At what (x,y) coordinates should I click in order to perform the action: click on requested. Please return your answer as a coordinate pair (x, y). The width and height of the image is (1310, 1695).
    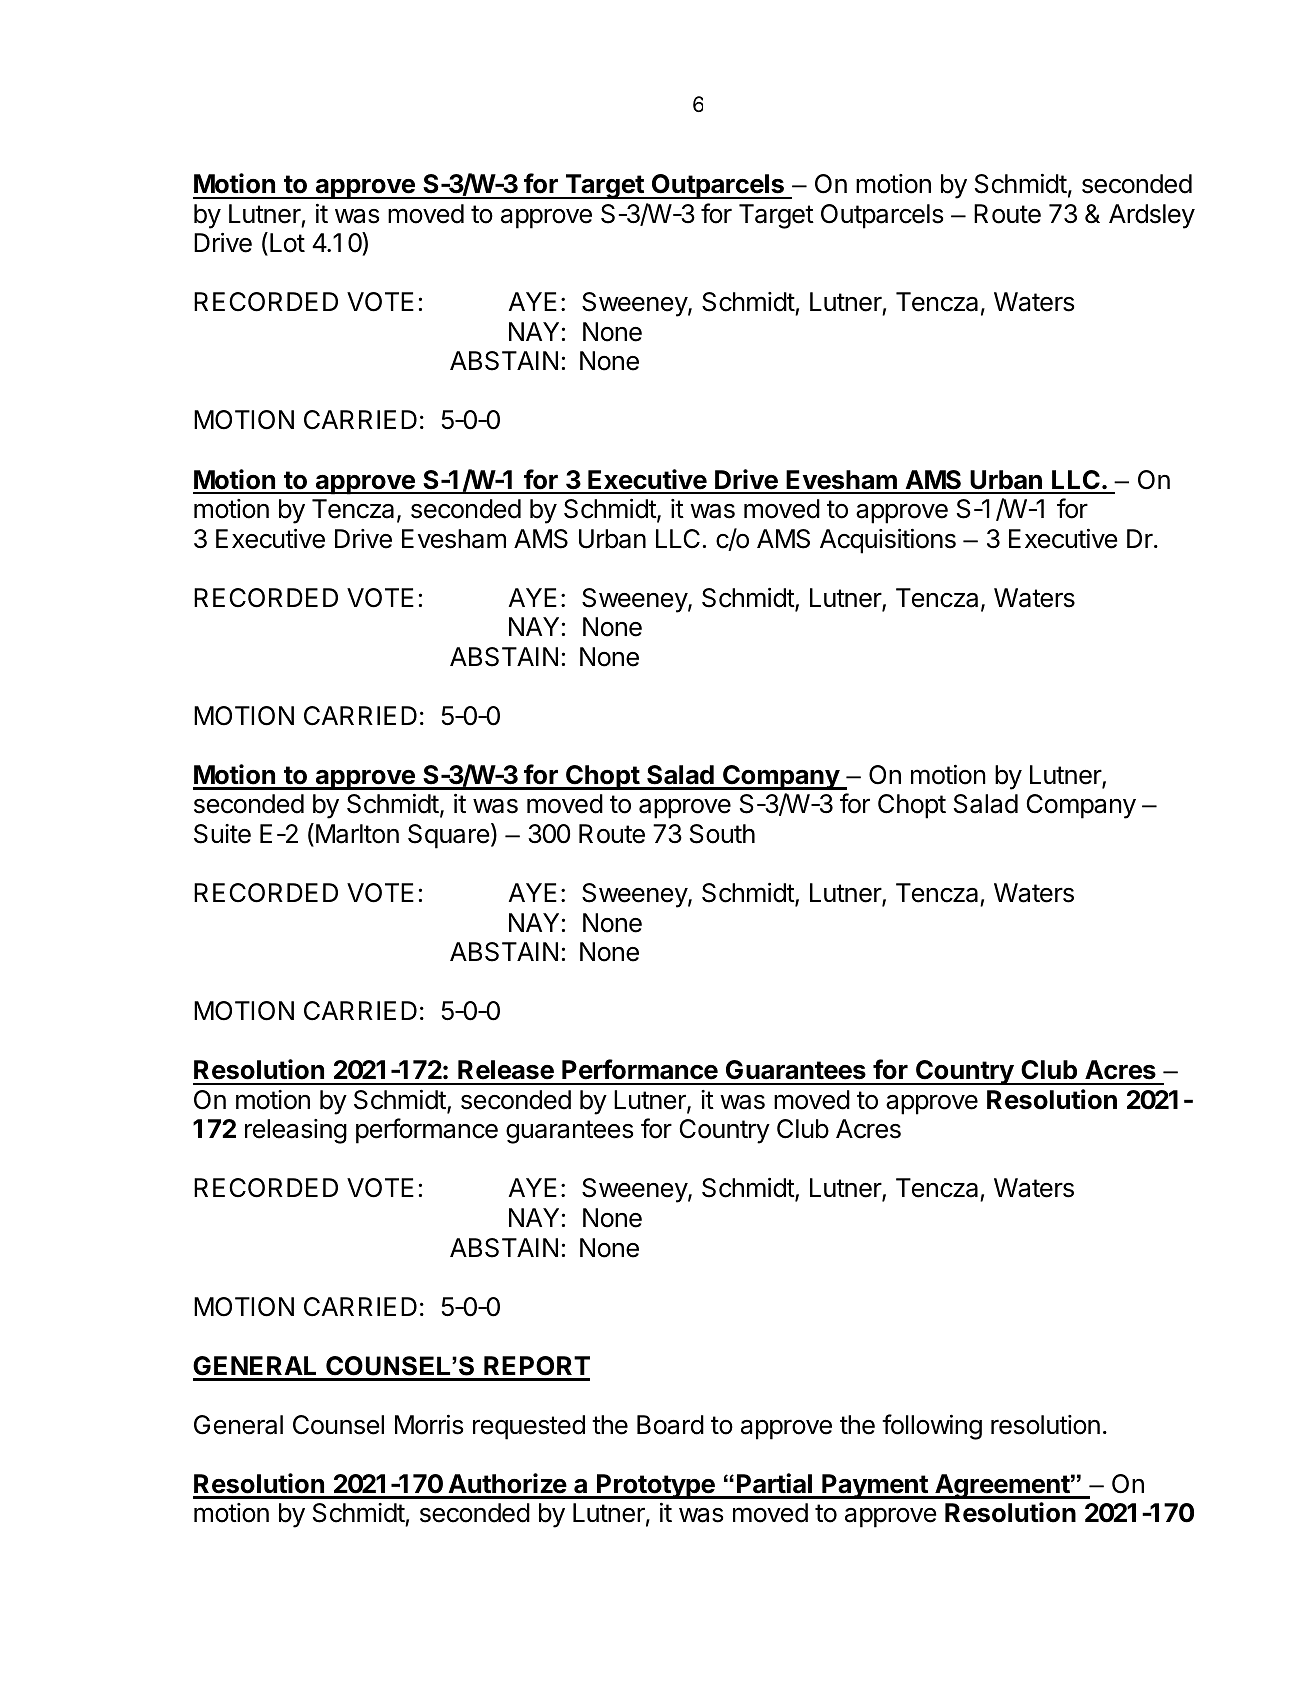
    Looking at the image, I should click on (529, 1427).
